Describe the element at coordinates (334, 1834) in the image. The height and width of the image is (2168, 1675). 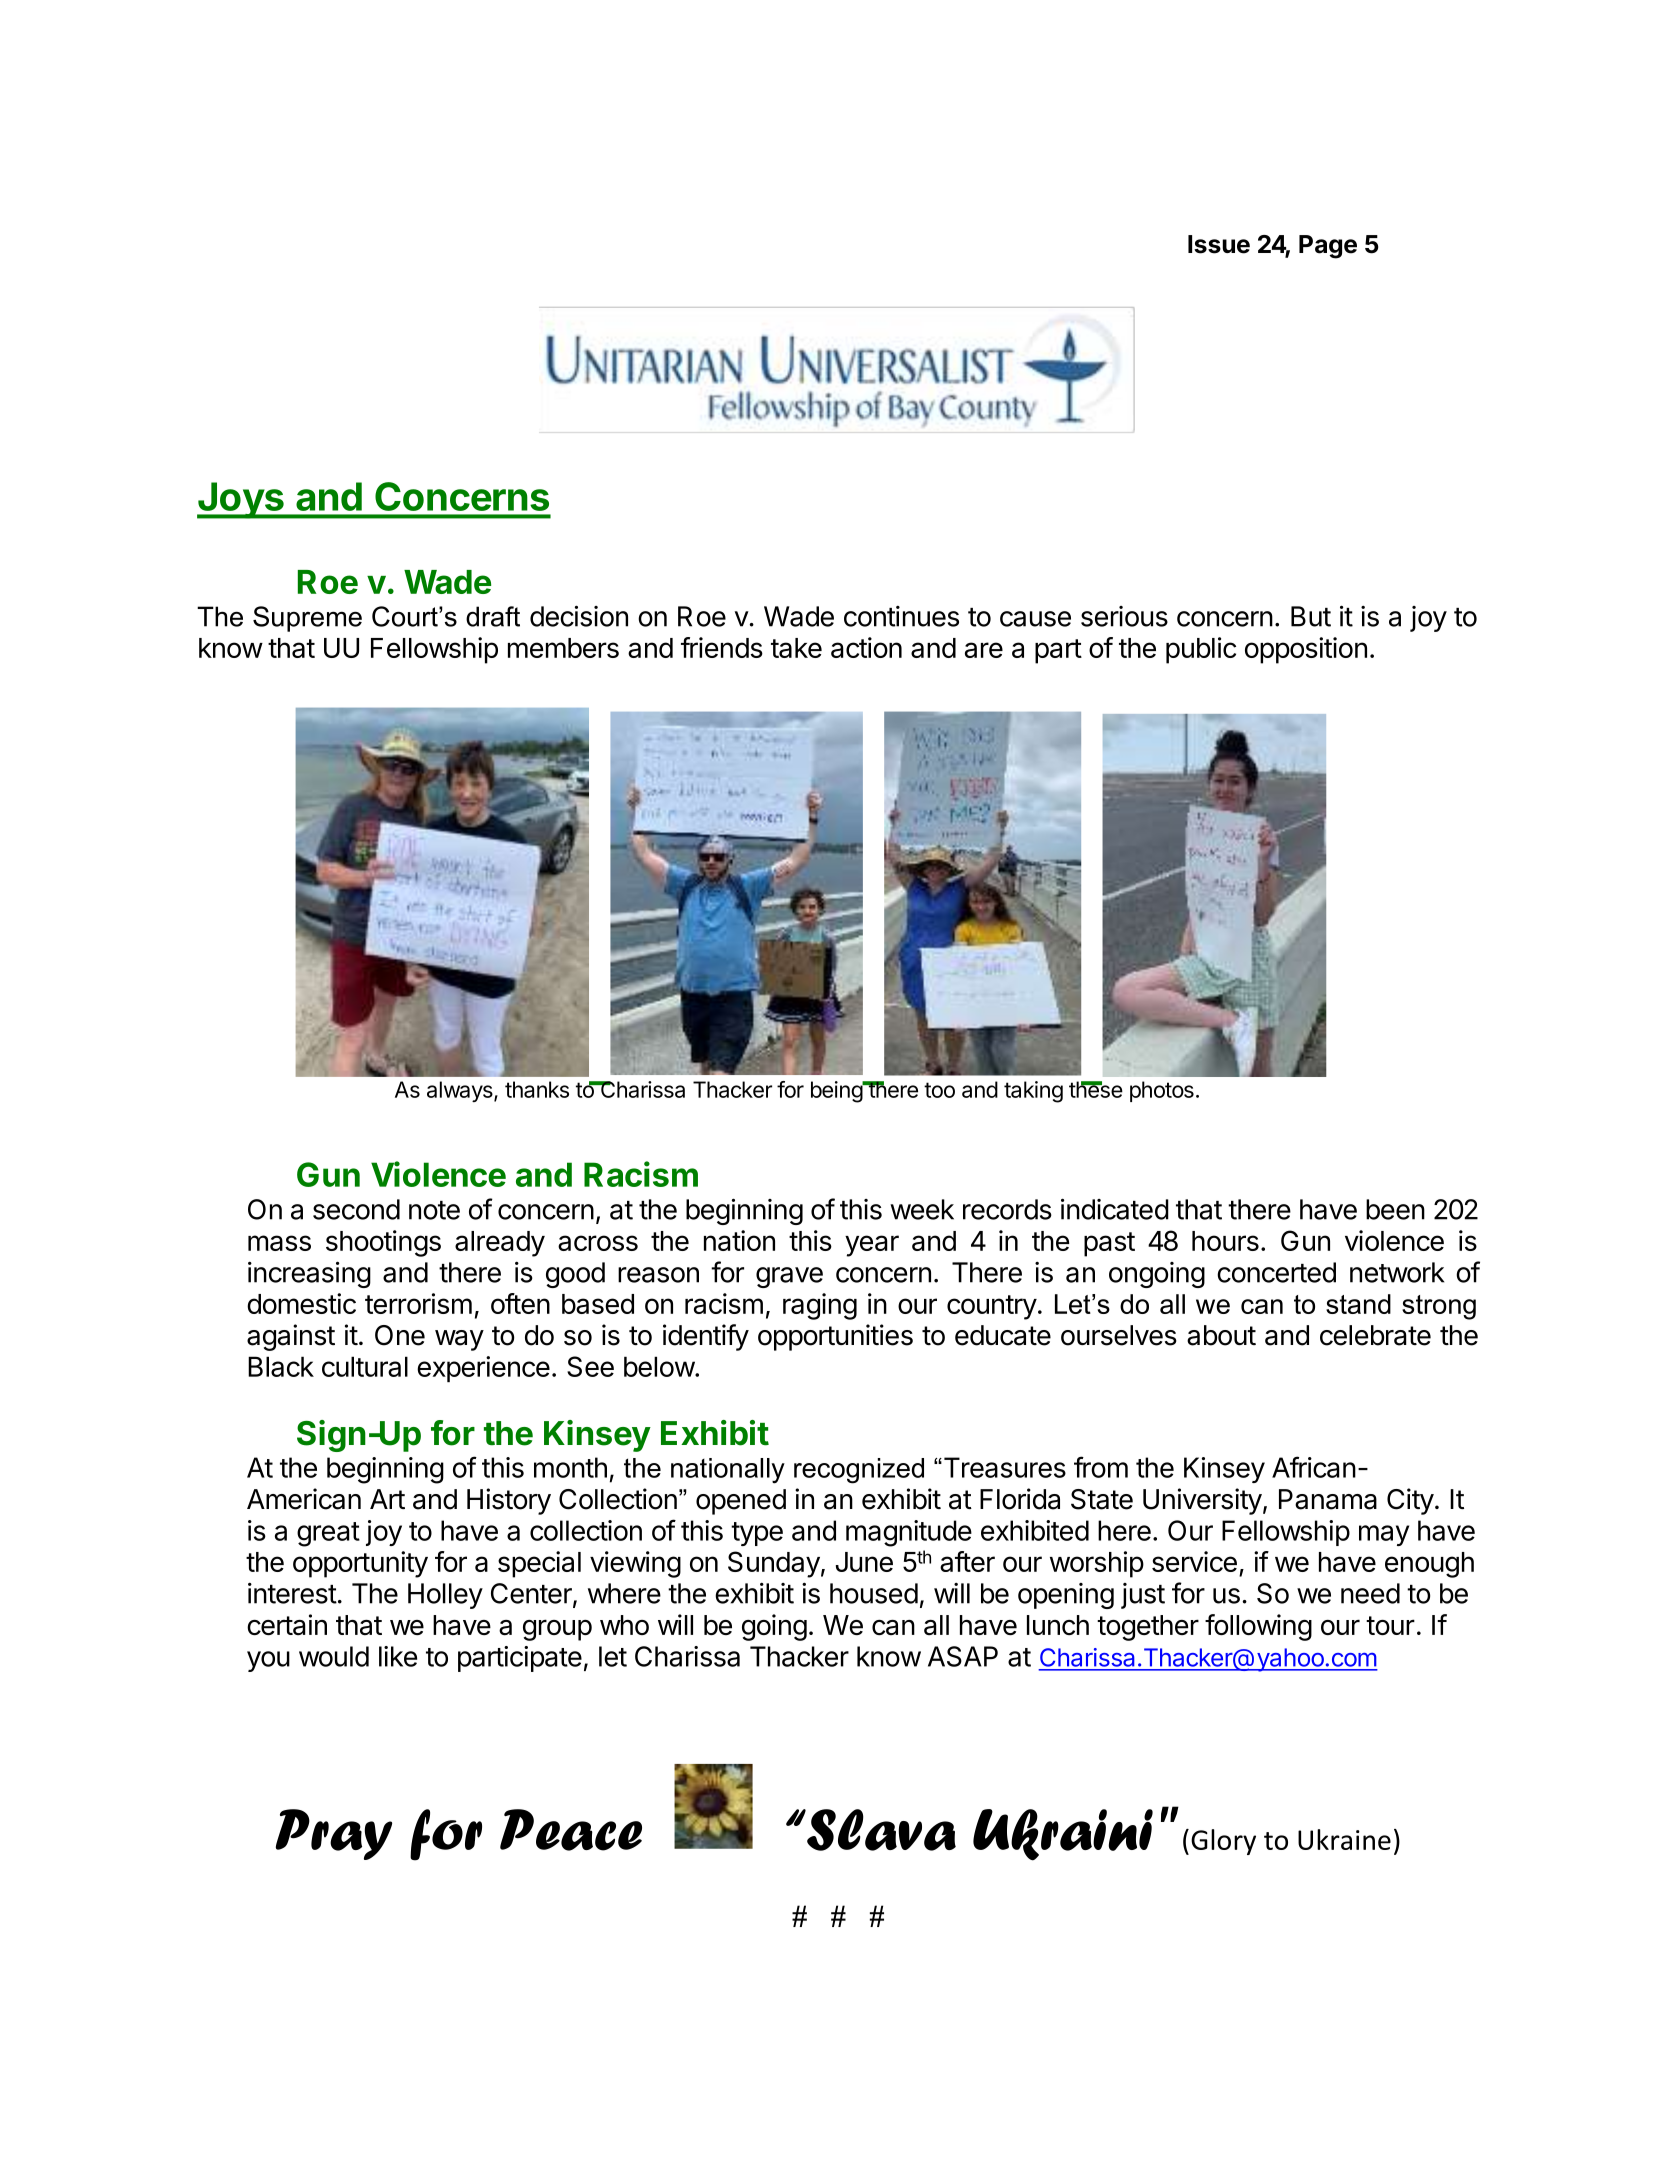
I see `Pray` at that location.
